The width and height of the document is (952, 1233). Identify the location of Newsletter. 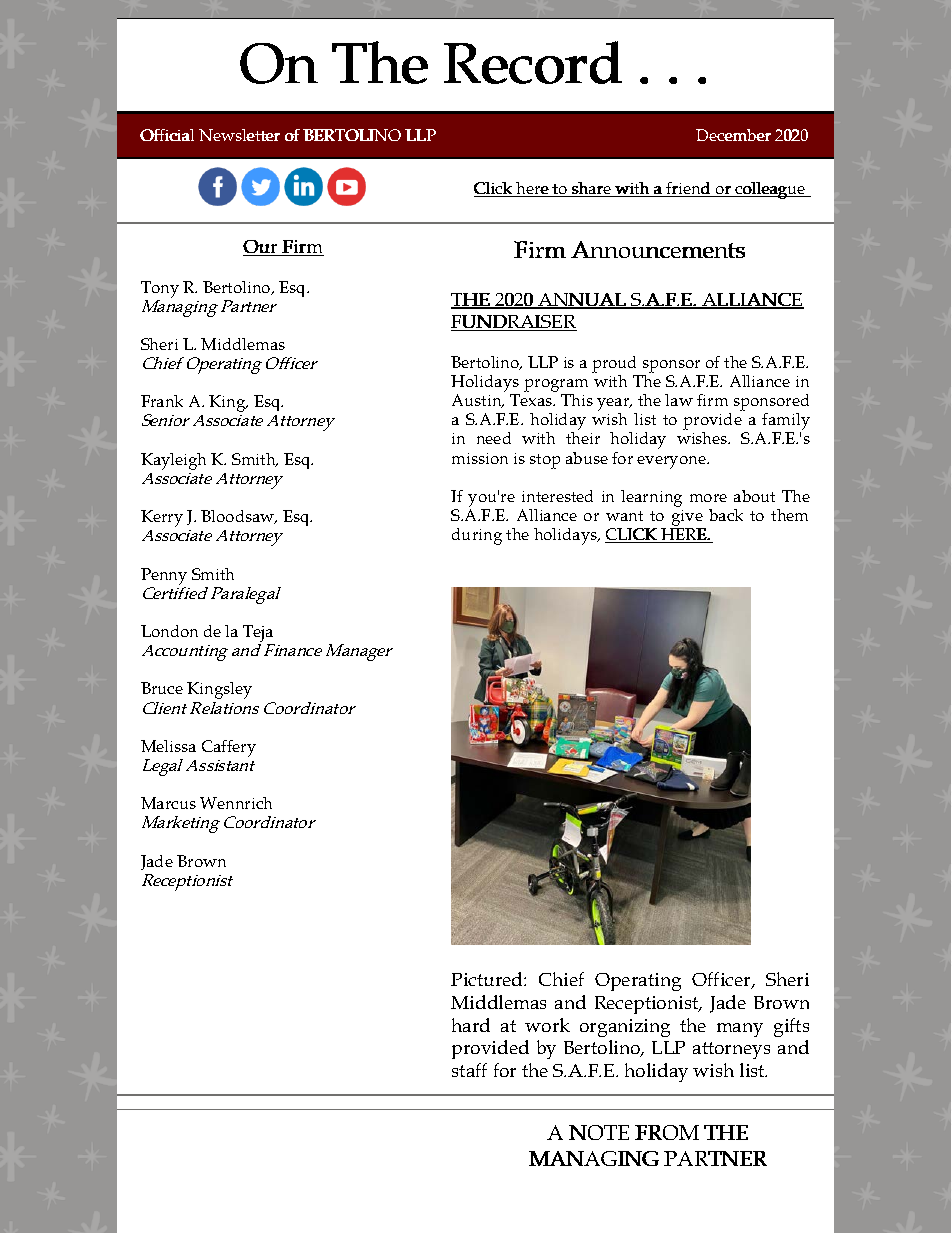
(239, 135).
